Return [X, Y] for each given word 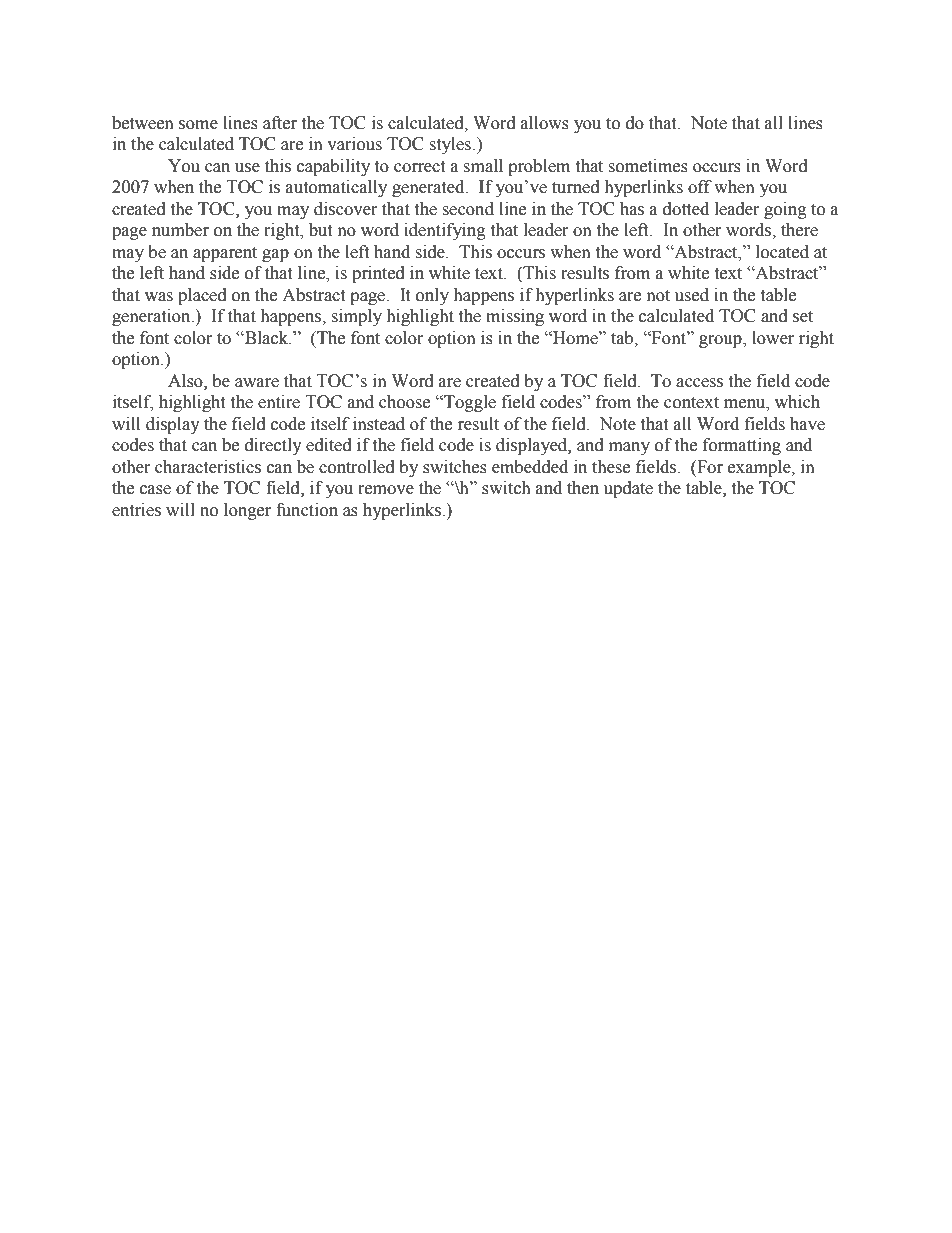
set [803, 317]
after [280, 123]
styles [451, 145]
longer [247, 511]
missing [515, 317]
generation [152, 317]
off [700, 187]
